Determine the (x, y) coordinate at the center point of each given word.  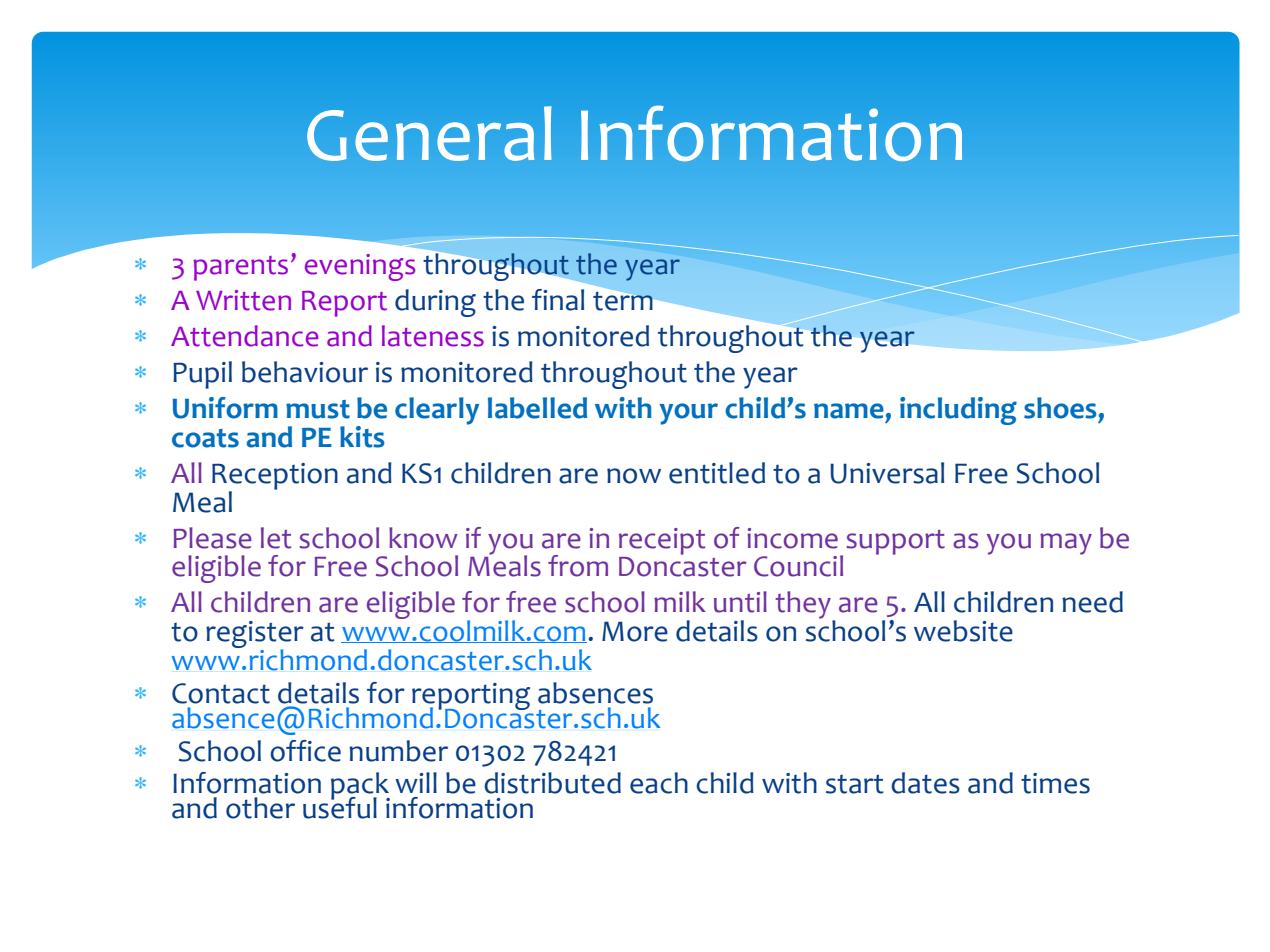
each (659, 783)
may (1066, 544)
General (429, 133)
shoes (1060, 408)
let (276, 538)
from (578, 566)
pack (360, 787)
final (558, 300)
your (688, 414)
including (958, 411)
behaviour (305, 372)
